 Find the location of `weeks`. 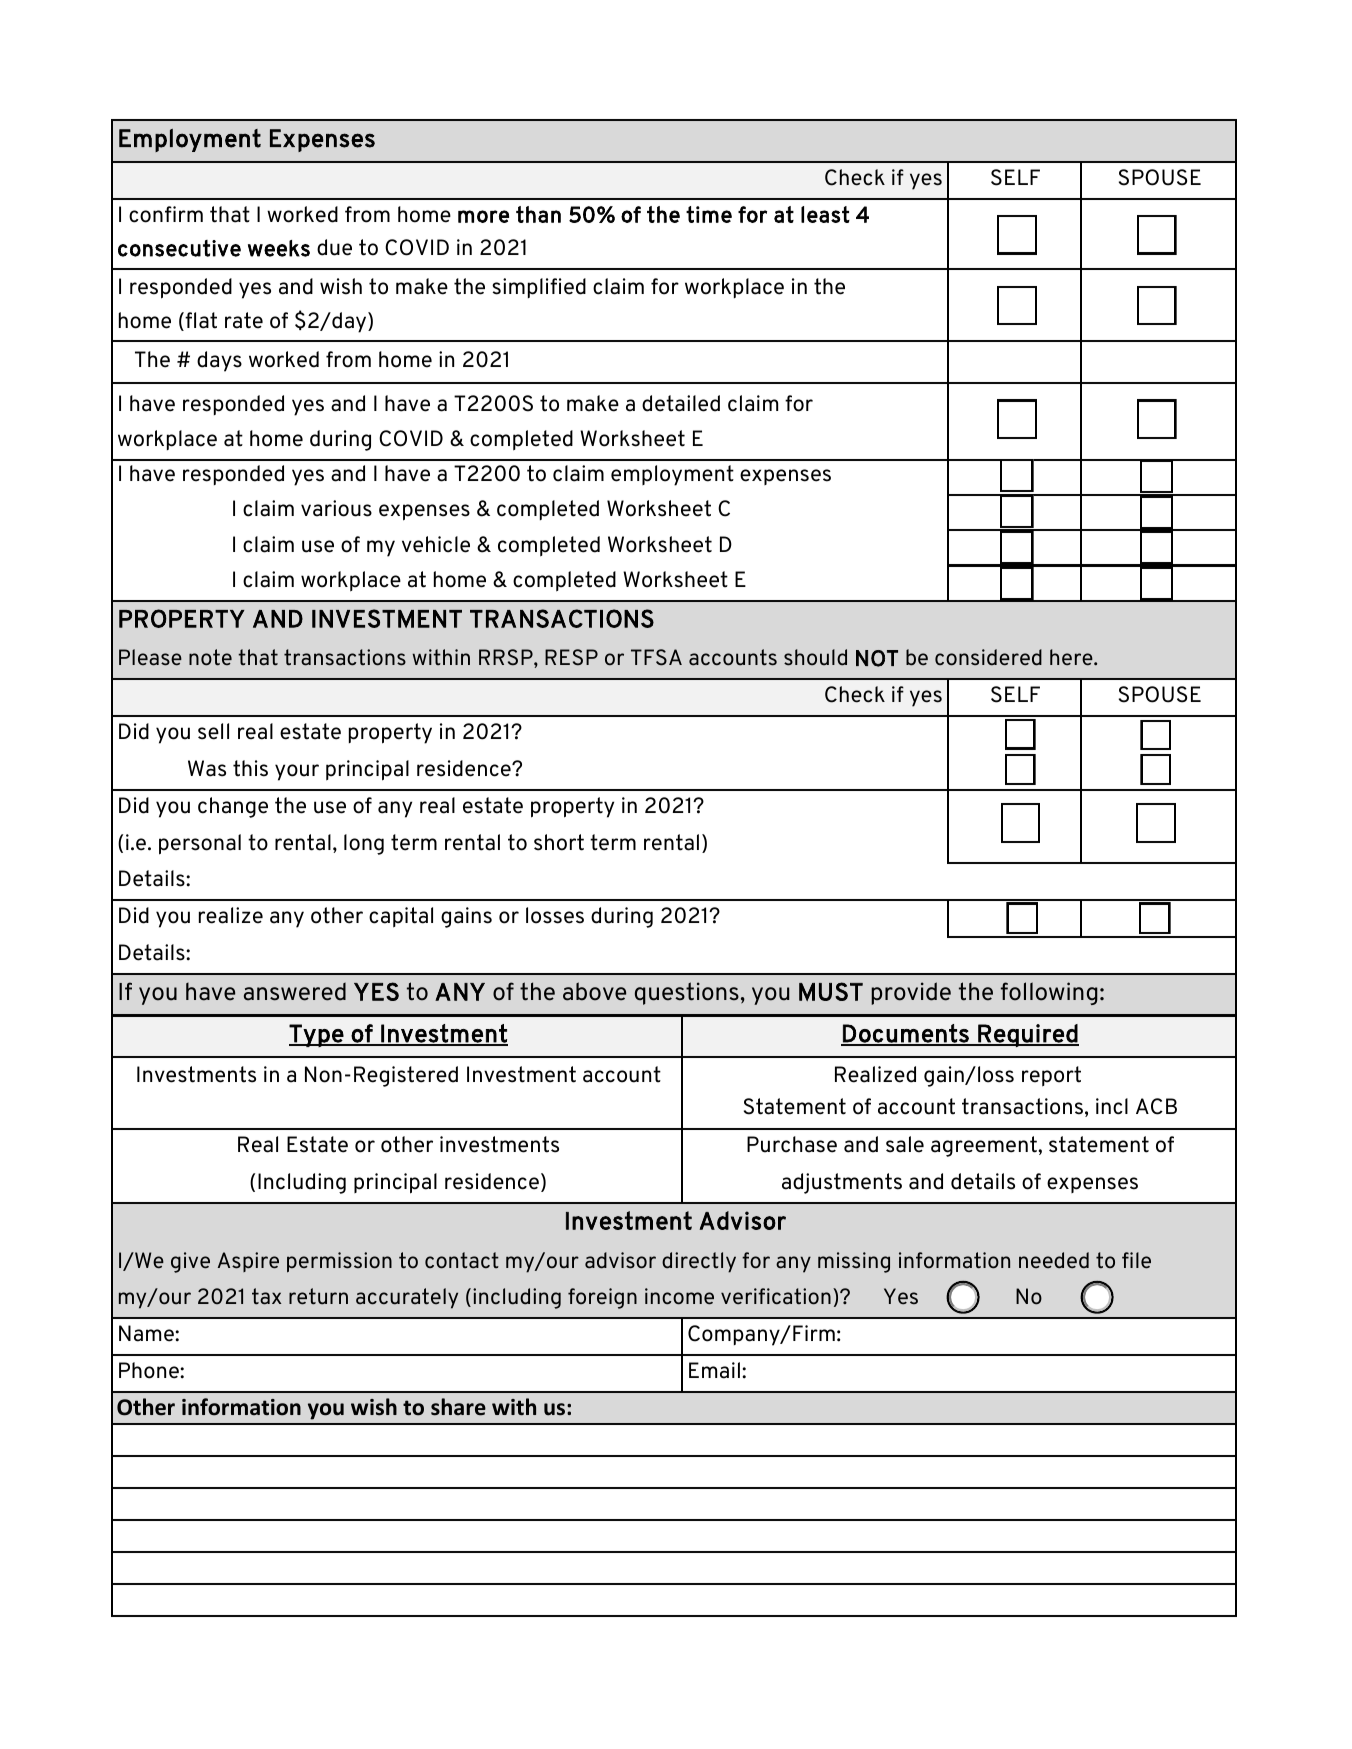

weeks is located at coordinates (279, 248).
